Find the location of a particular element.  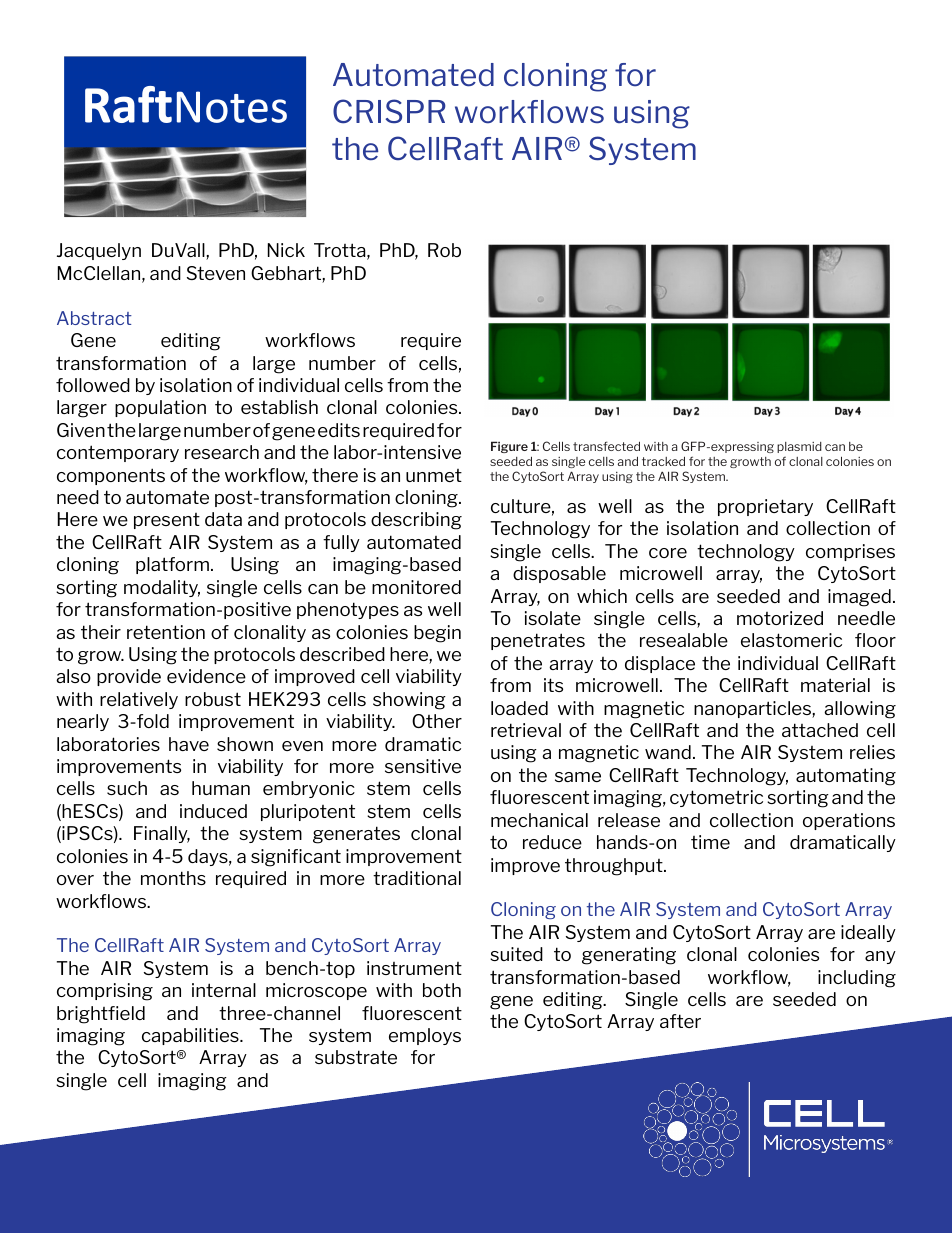

CRISPR is located at coordinates (389, 111).
